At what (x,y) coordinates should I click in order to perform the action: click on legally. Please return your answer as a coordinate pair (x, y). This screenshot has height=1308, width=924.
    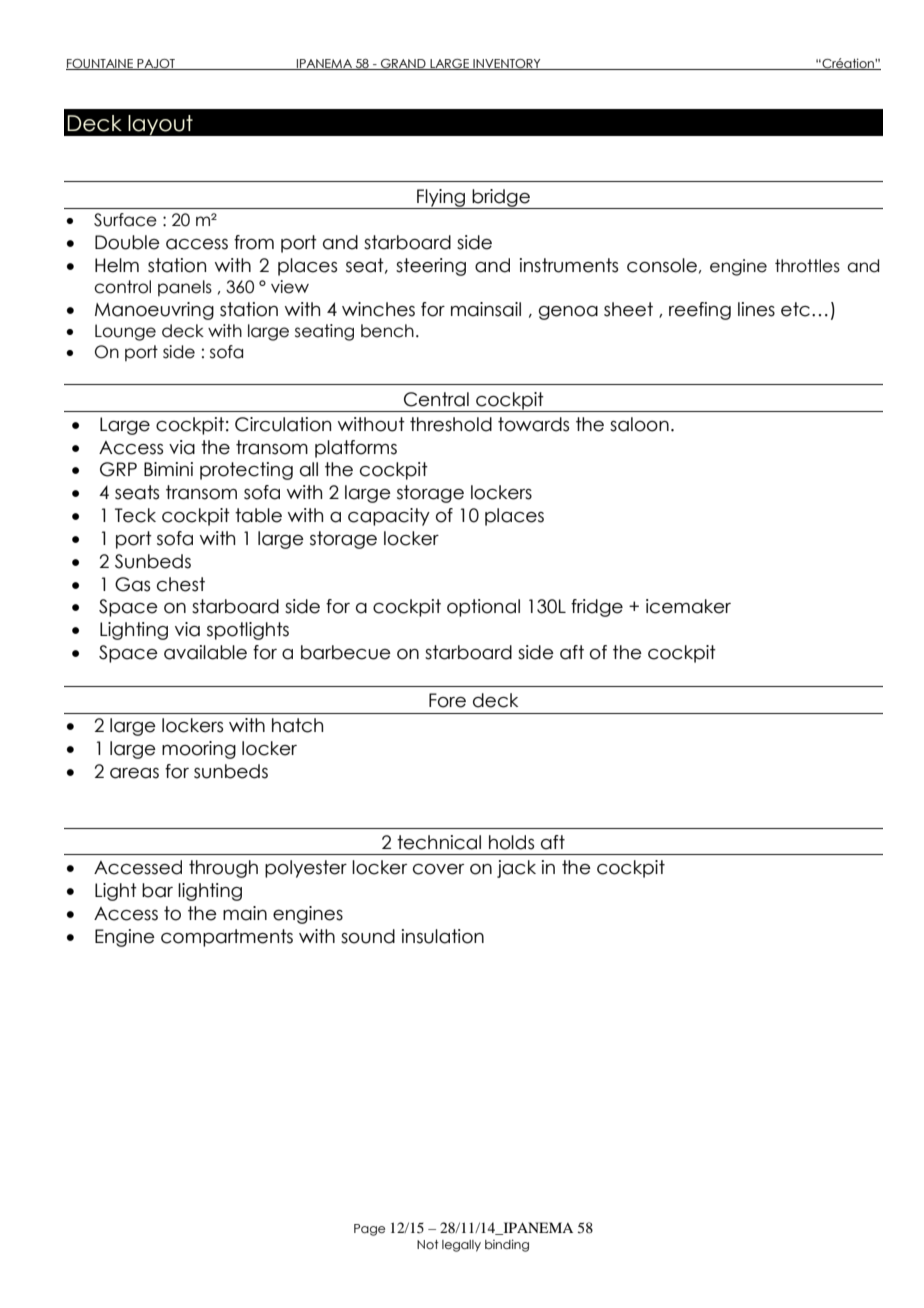
    Looking at the image, I should click on (461, 1246).
